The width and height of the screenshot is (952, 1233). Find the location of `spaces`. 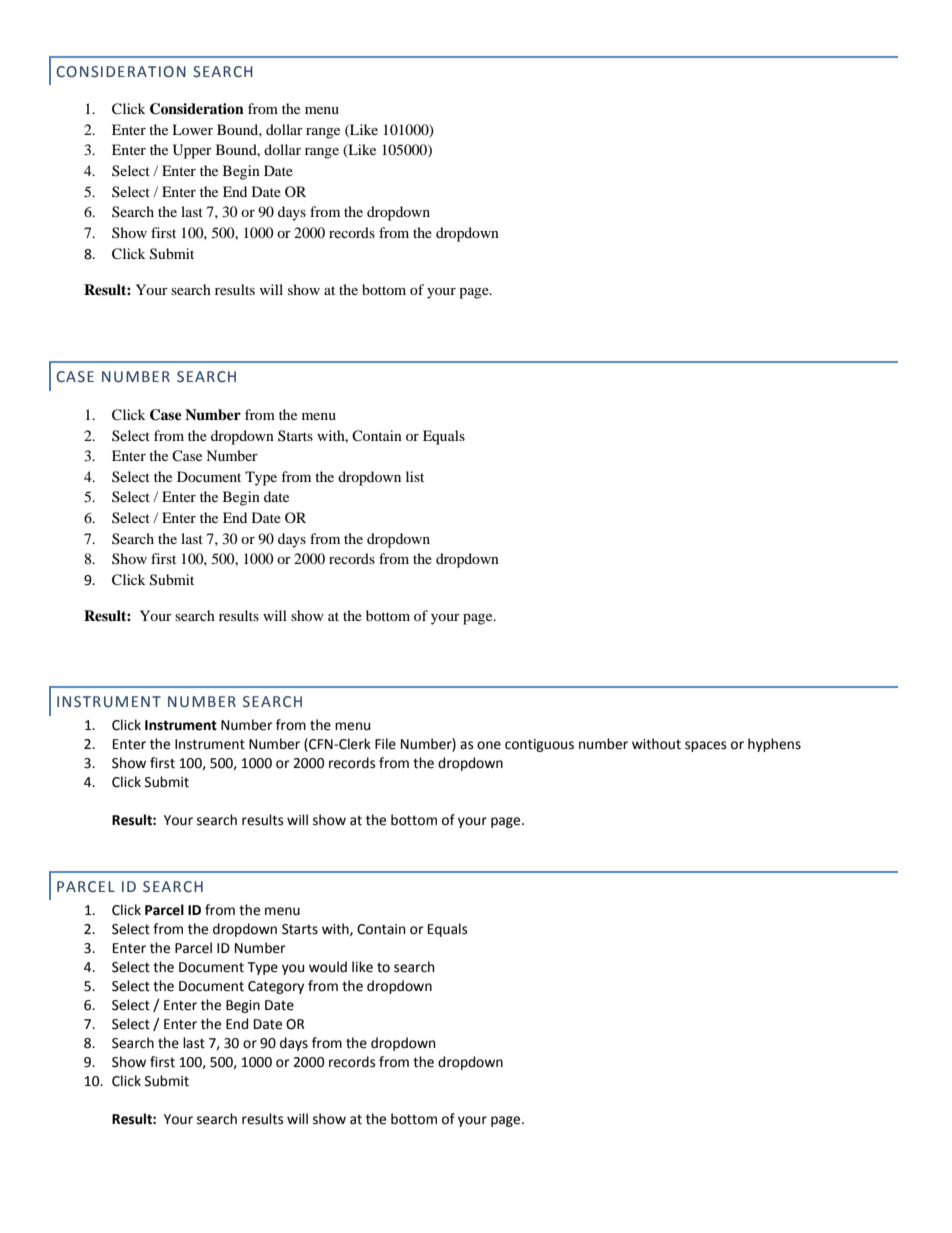

spaces is located at coordinates (705, 746).
